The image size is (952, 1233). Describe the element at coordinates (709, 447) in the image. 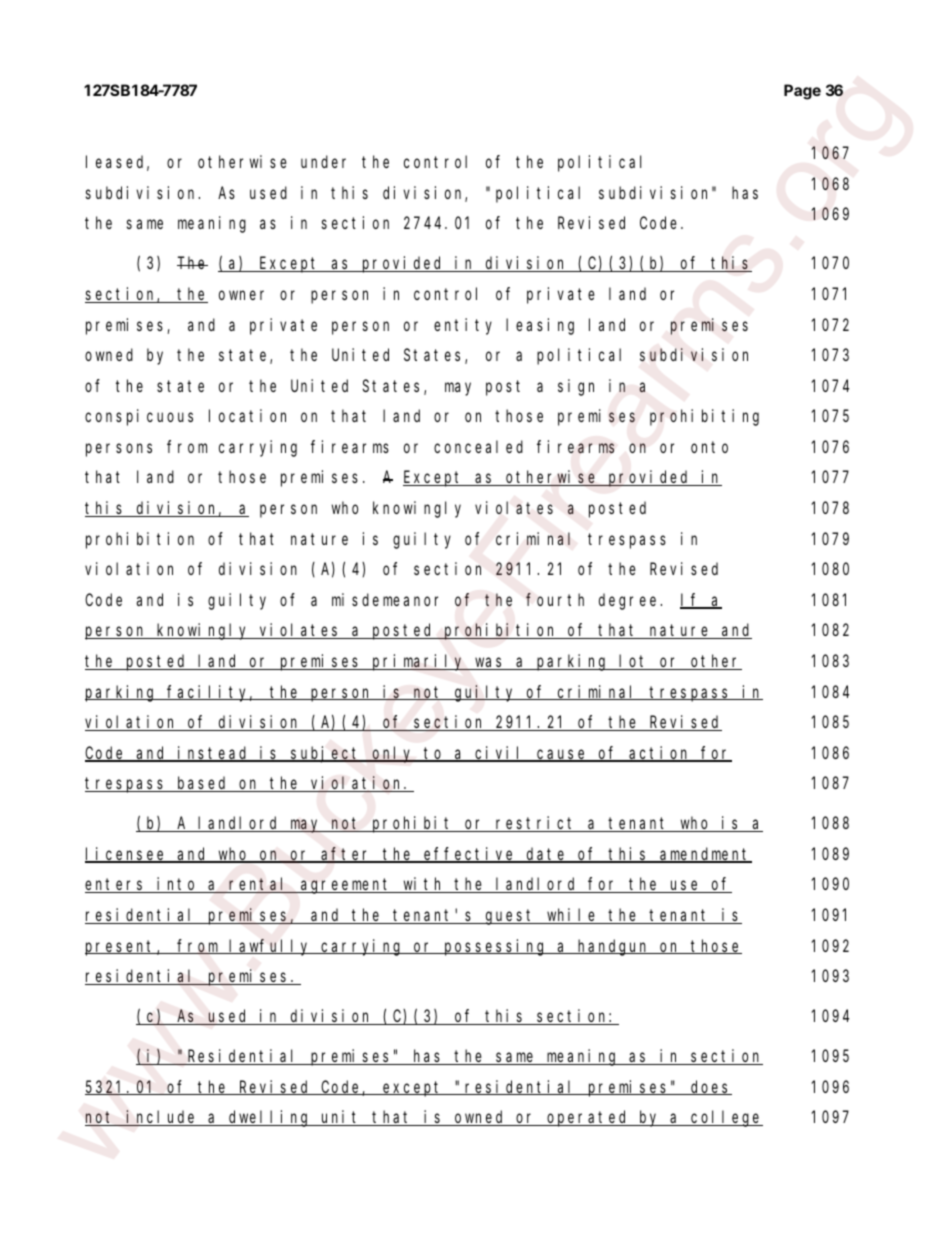

I see `onto` at that location.
